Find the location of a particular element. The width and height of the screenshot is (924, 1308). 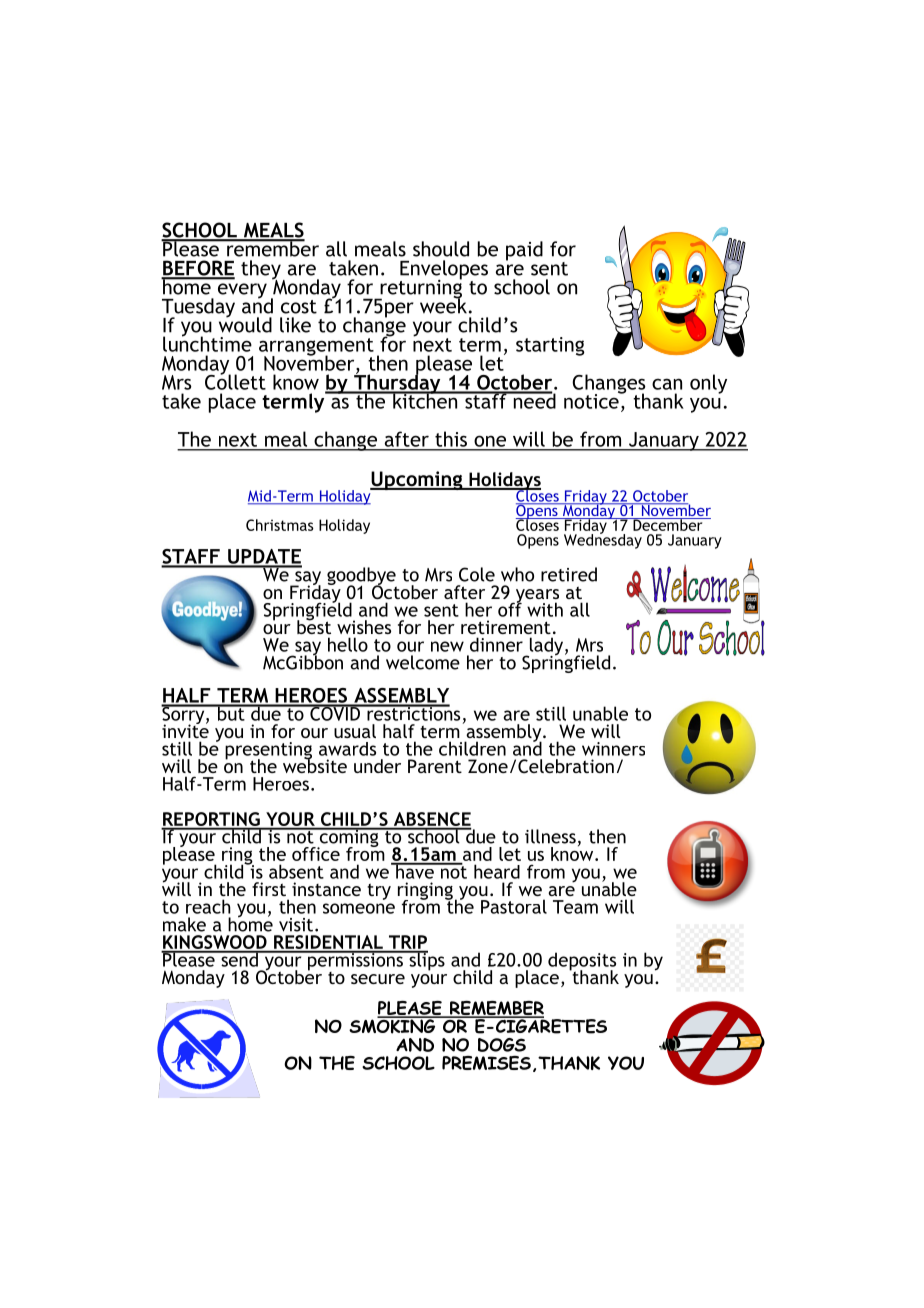

they is located at coordinates (261, 271).
